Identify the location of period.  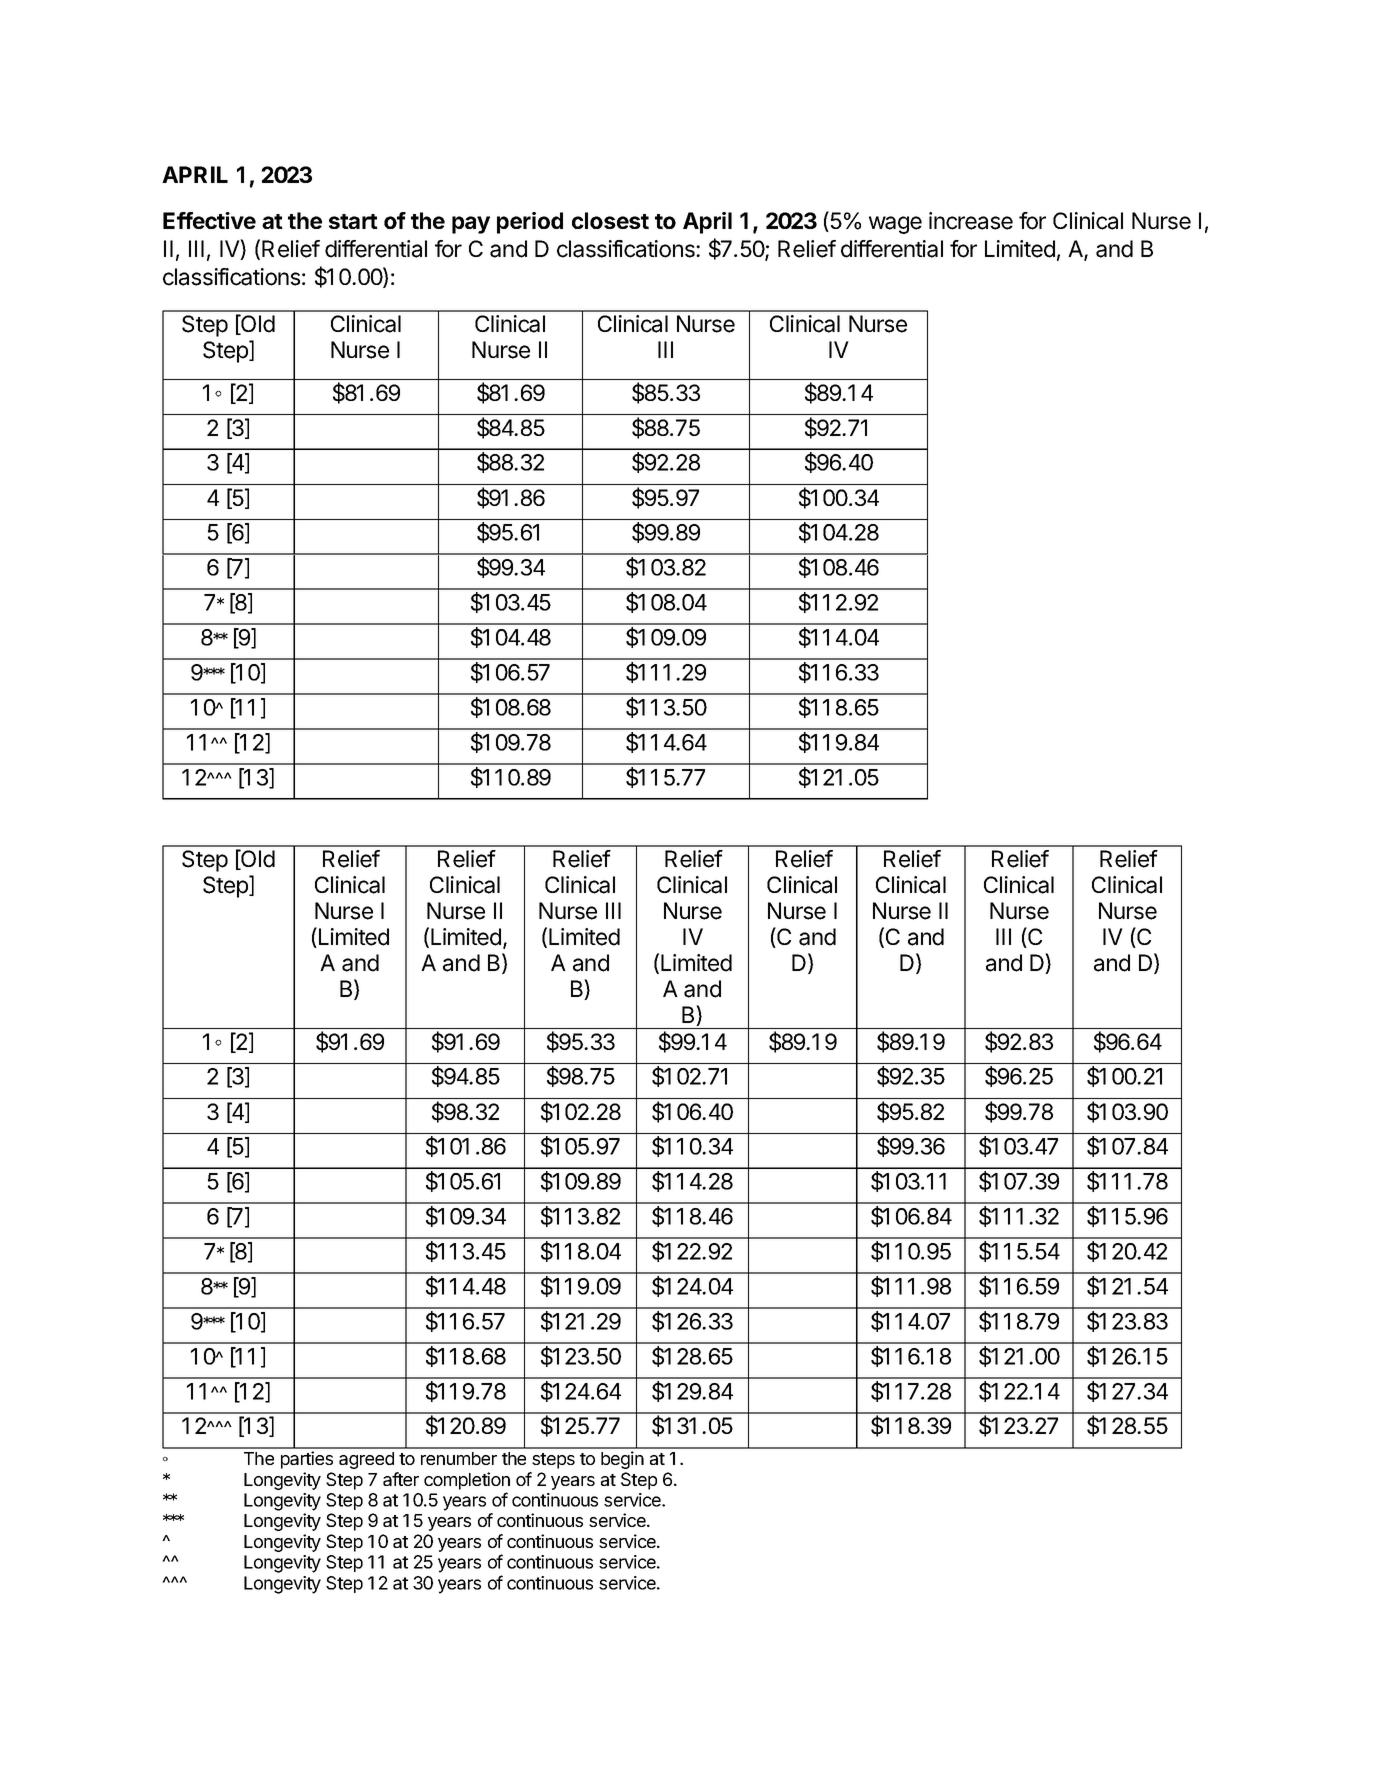
(530, 223).
